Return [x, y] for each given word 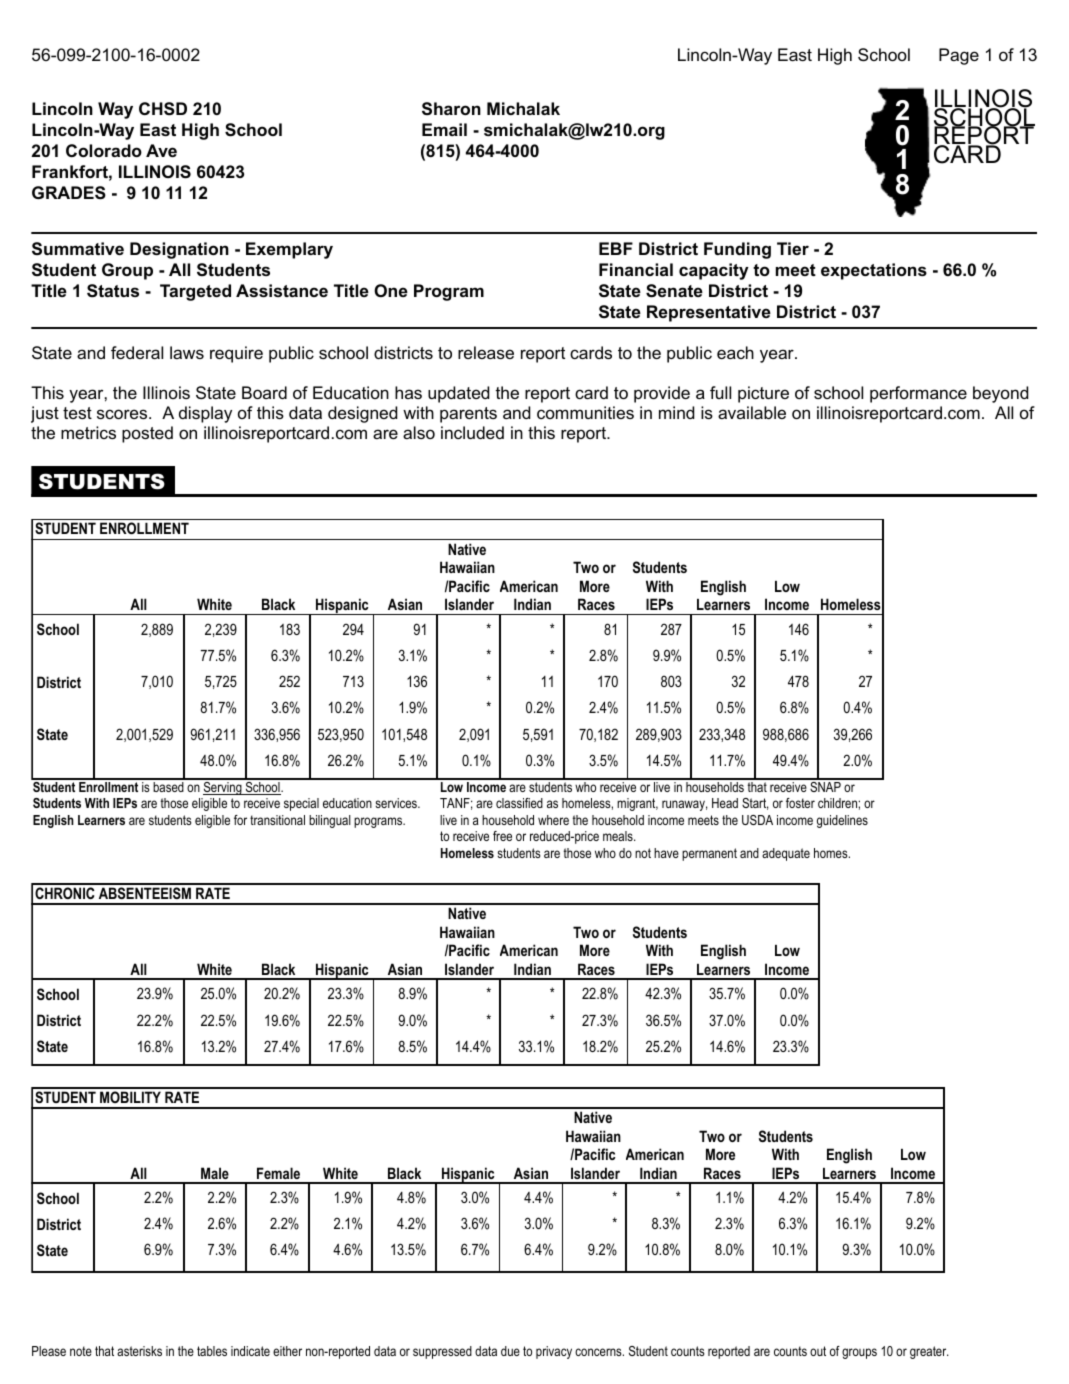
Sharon [451, 108]
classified [519, 803]
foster [800, 803]
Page [959, 56]
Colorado [104, 150]
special [301, 804]
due [510, 1351]
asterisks [139, 1351]
